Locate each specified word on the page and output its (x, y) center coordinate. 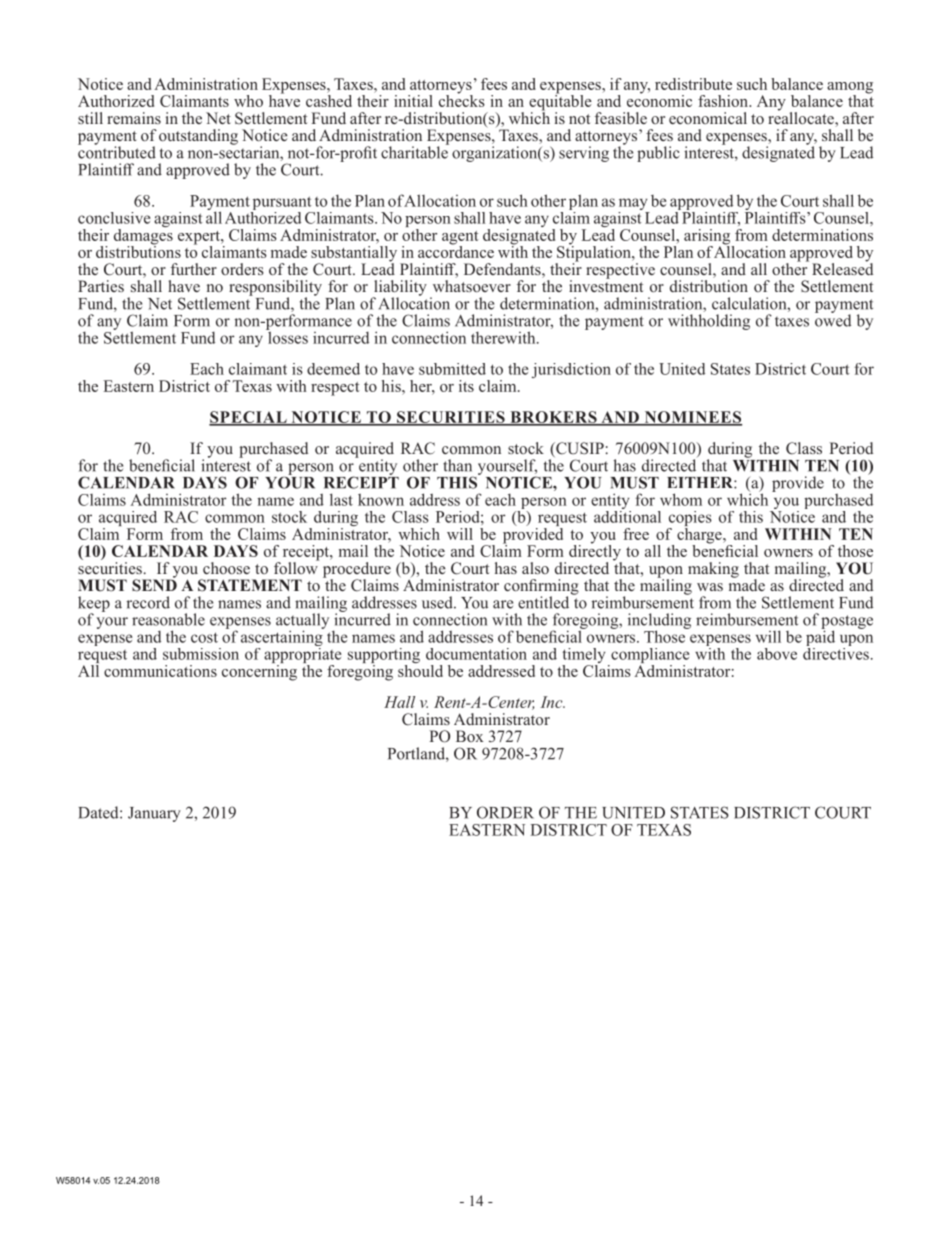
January (154, 814)
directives (836, 652)
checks (462, 99)
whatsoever (472, 286)
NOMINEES (692, 418)
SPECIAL (249, 418)
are (503, 604)
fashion (724, 101)
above (777, 654)
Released (842, 267)
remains (134, 118)
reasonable (168, 619)
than (457, 465)
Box (470, 736)
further (194, 269)
